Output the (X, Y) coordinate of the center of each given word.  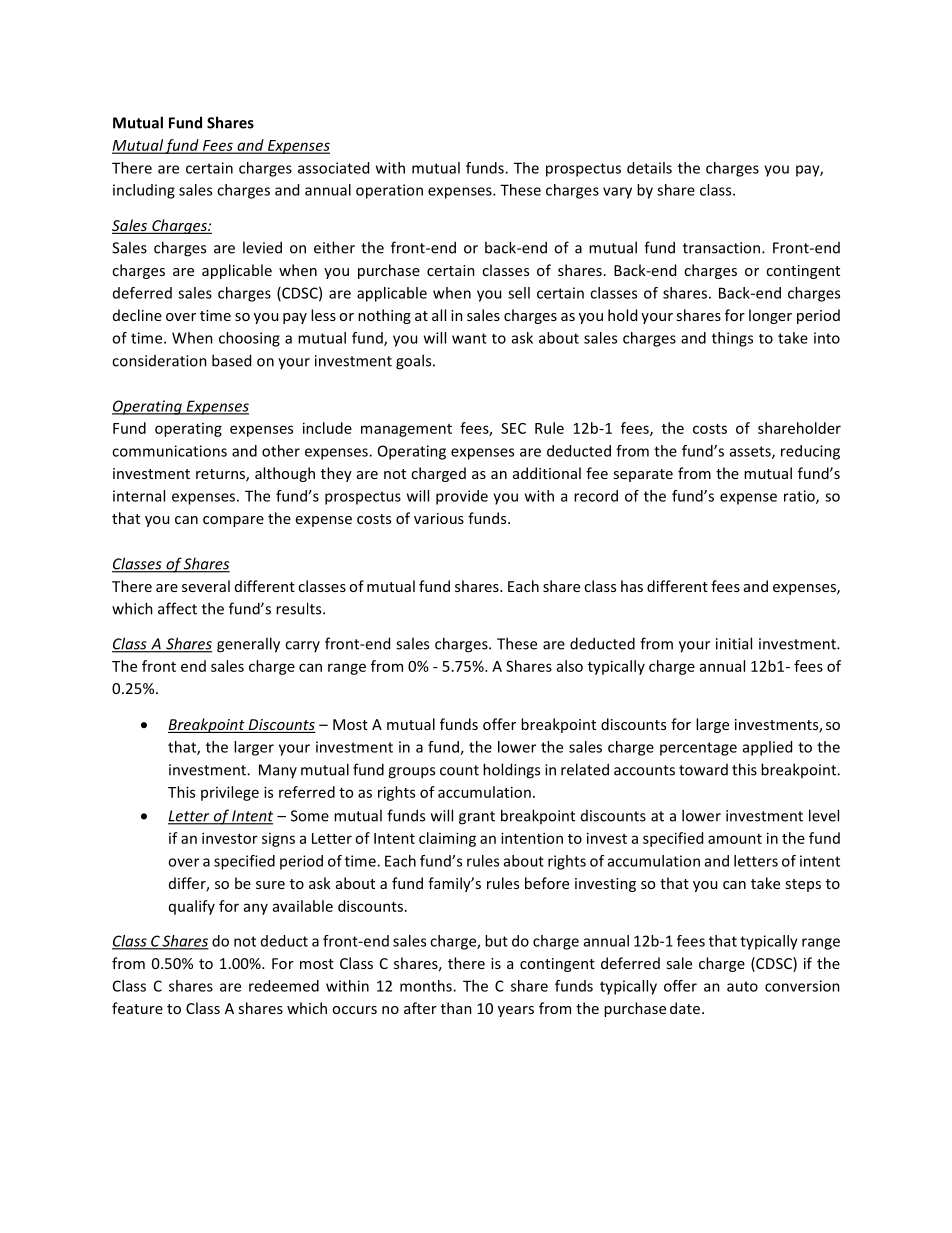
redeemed (284, 986)
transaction (723, 248)
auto (742, 986)
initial (734, 643)
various (439, 518)
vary (617, 193)
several (206, 586)
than (456, 1008)
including (144, 191)
